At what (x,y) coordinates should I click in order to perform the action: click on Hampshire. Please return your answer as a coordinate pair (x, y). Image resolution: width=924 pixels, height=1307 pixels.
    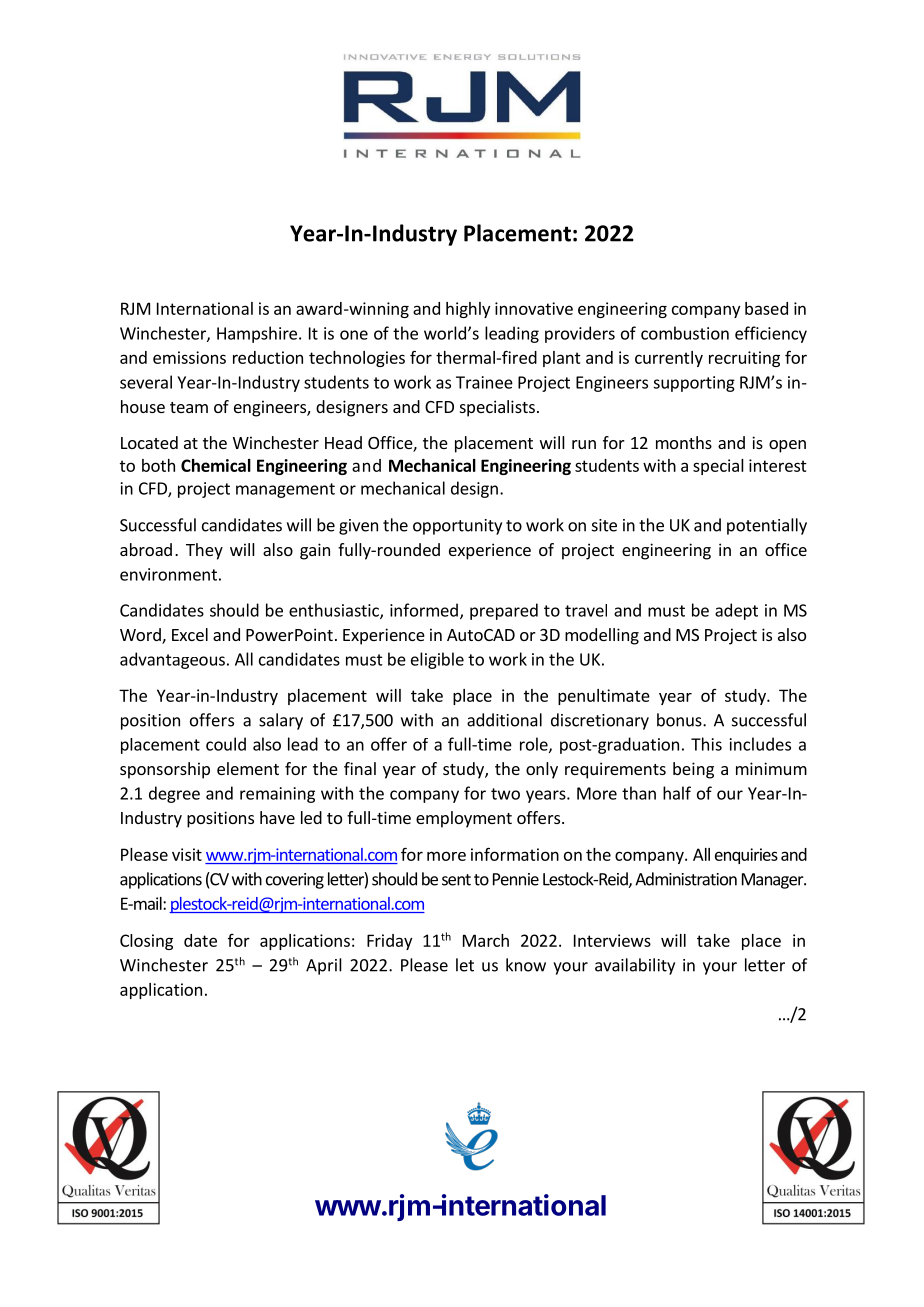
    Looking at the image, I should click on (257, 334).
